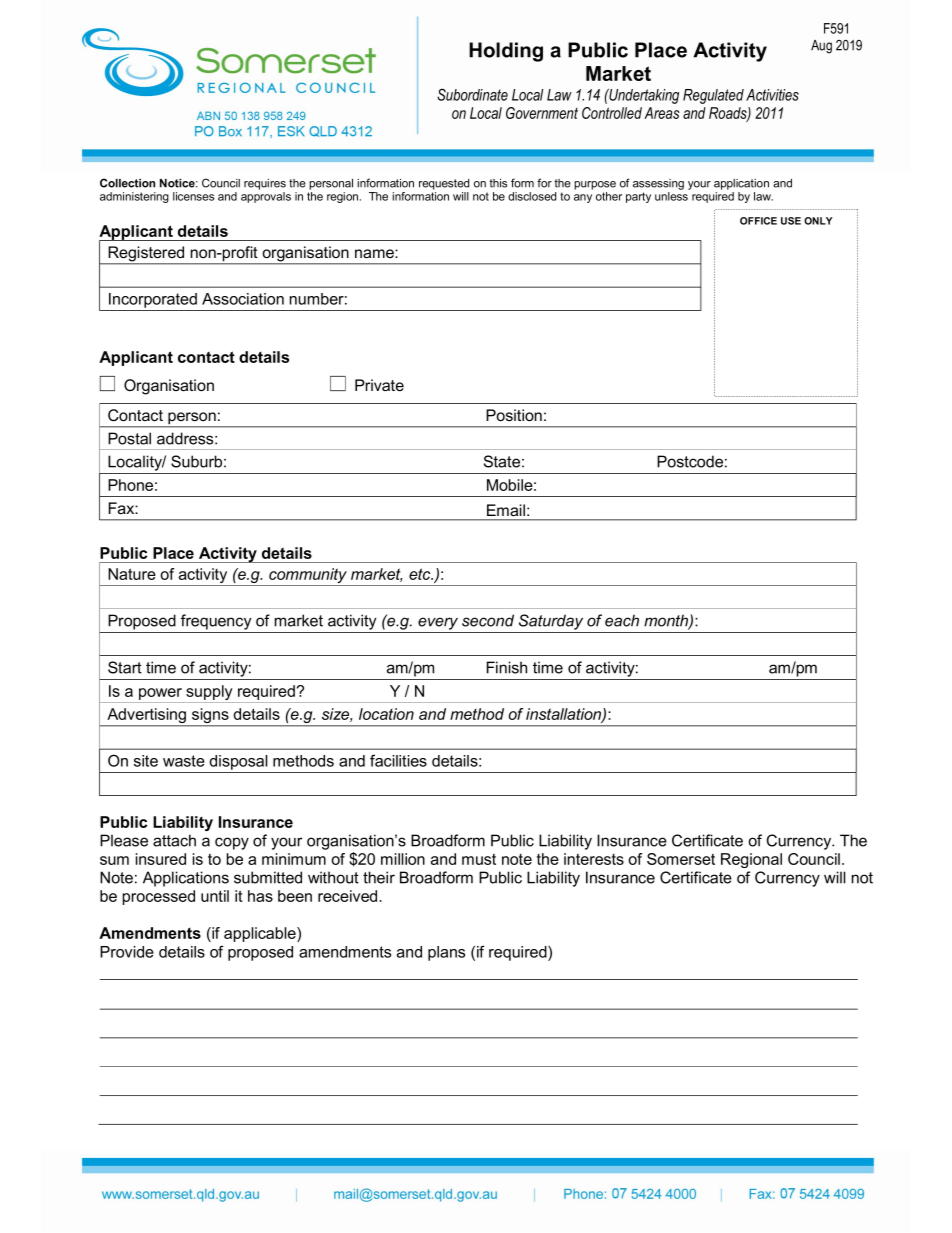 This screenshot has width=952, height=1233. What do you see at coordinates (265, 184) in the screenshot?
I see `requires` at bounding box center [265, 184].
